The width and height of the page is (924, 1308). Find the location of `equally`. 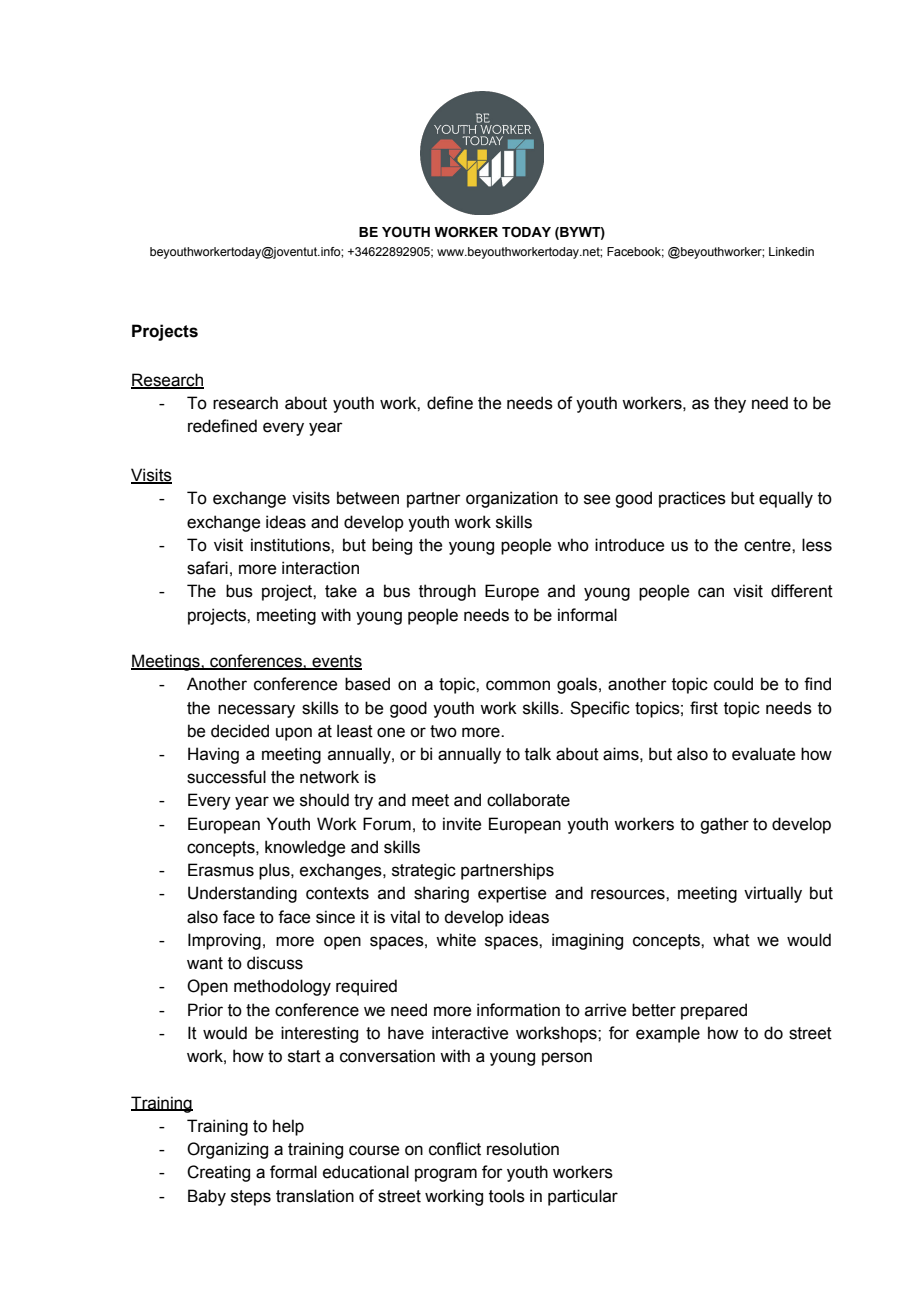

equally is located at coordinates (786, 499).
